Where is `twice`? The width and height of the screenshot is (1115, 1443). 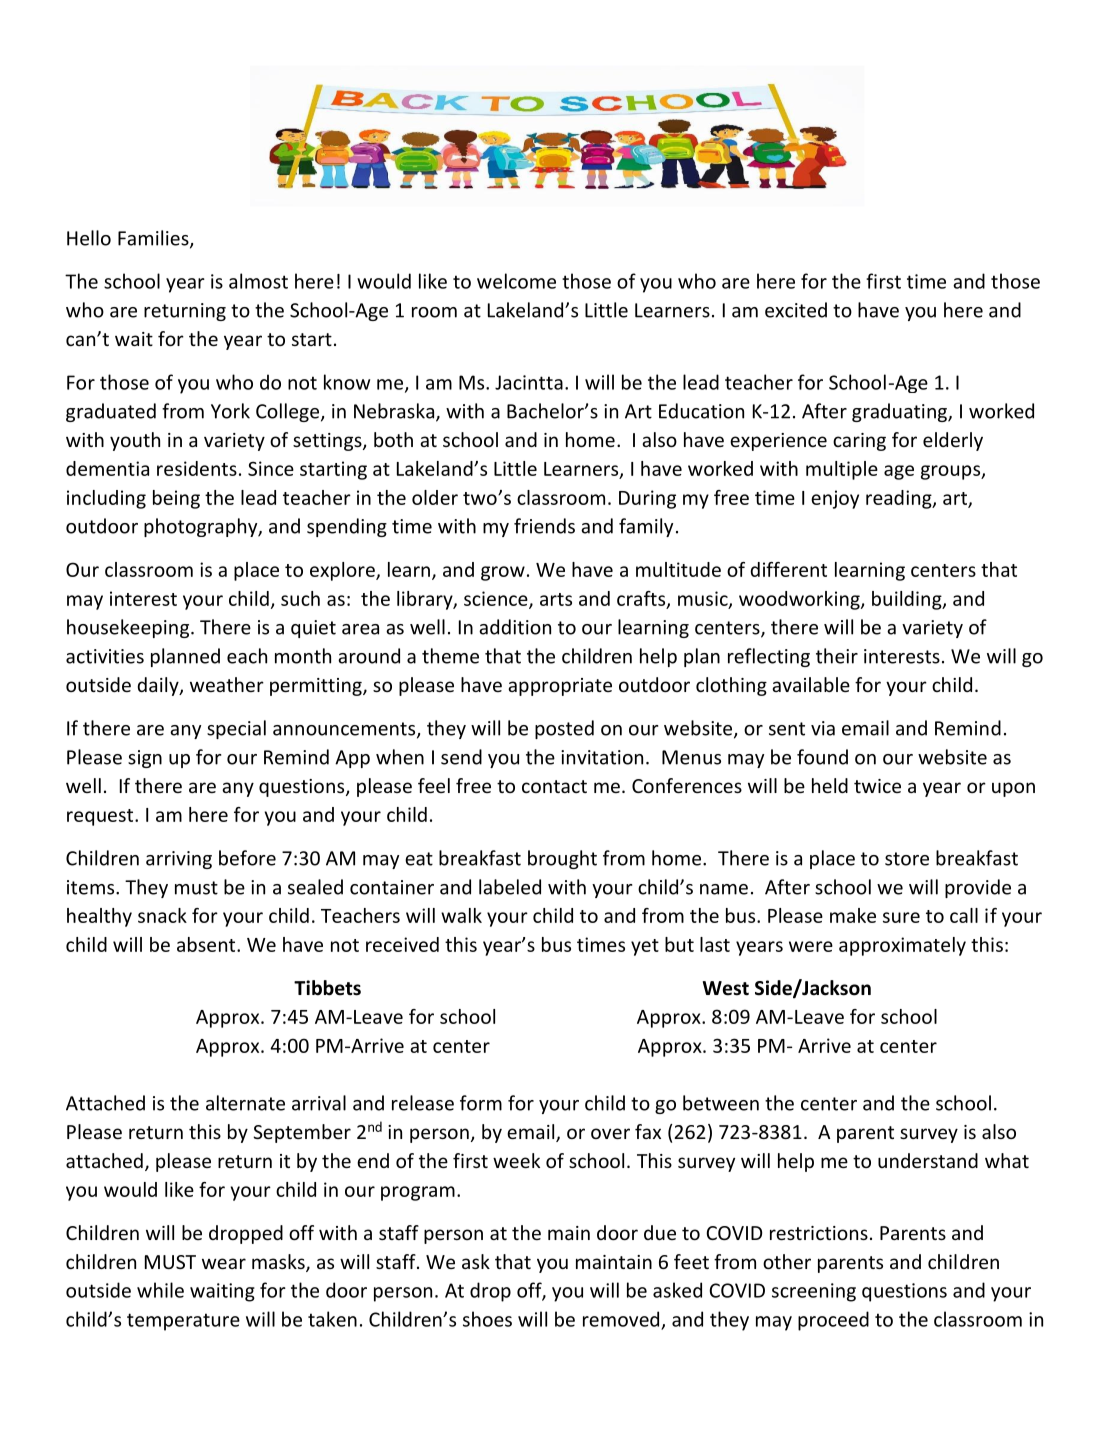 twice is located at coordinates (877, 786).
